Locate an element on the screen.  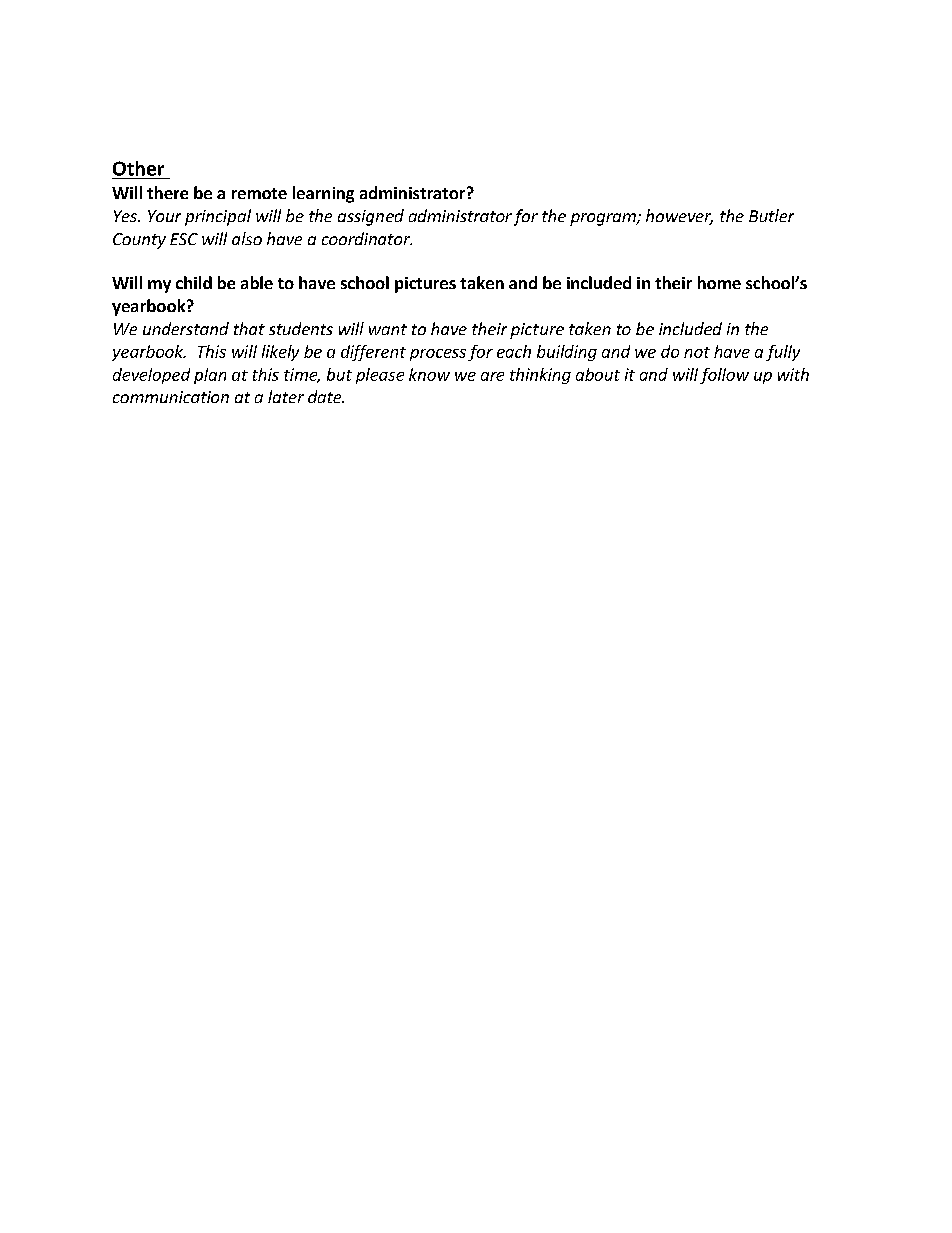
are is located at coordinates (492, 376).
